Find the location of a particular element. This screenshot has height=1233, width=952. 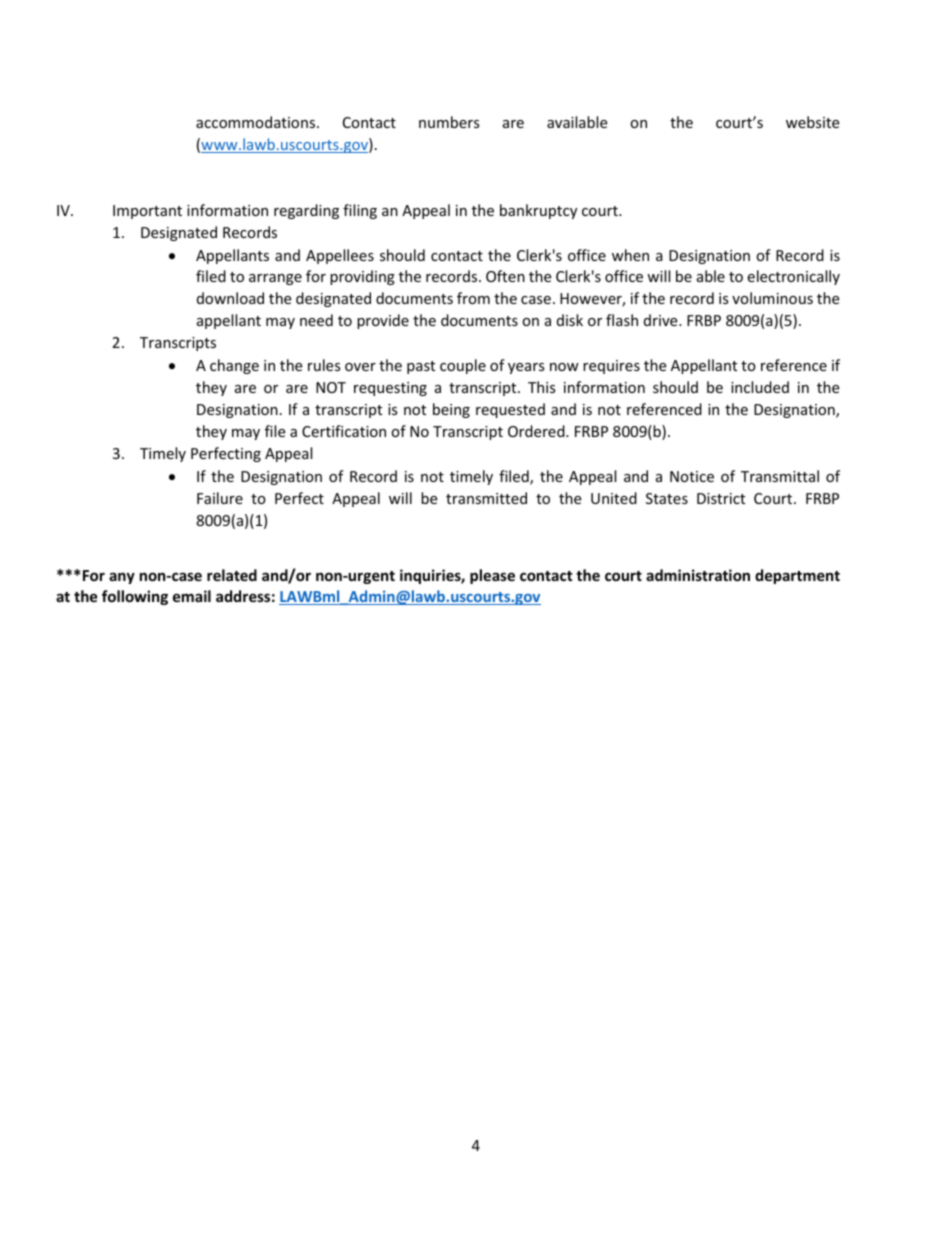

related is located at coordinates (232, 575).
